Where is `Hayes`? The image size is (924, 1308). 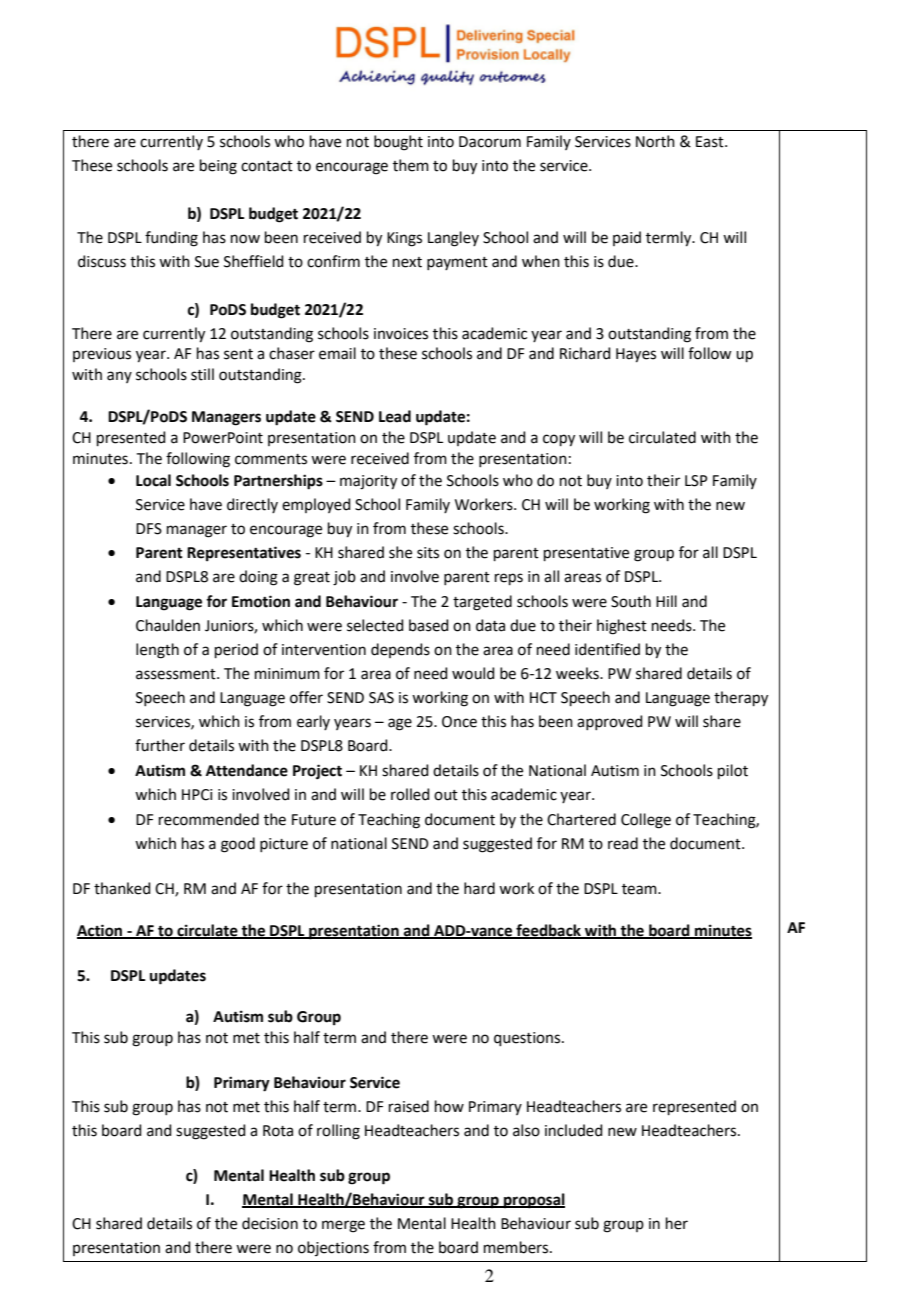 Hayes is located at coordinates (636, 355).
